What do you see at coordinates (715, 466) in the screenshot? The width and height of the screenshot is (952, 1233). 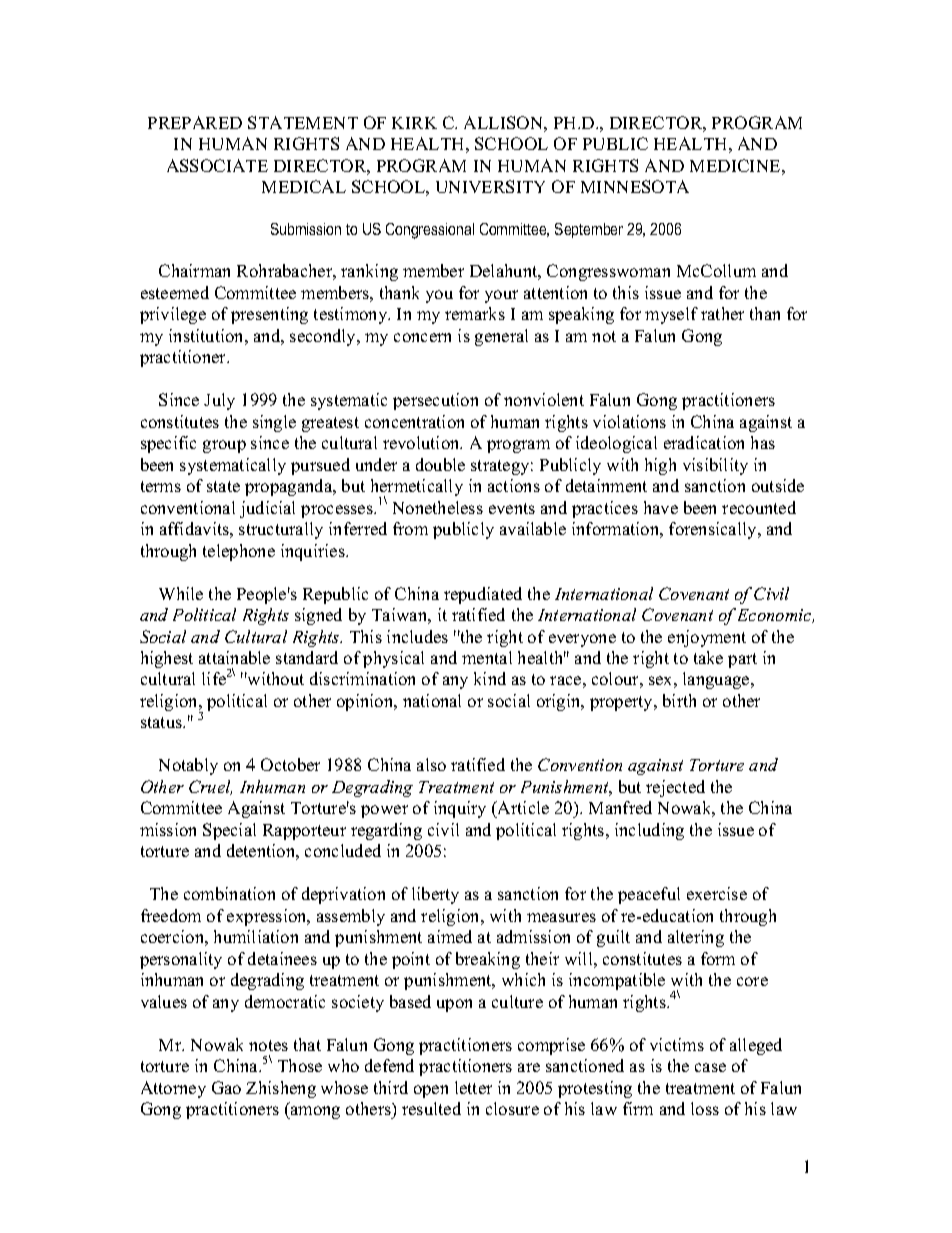 I see `visibility` at bounding box center [715, 466].
